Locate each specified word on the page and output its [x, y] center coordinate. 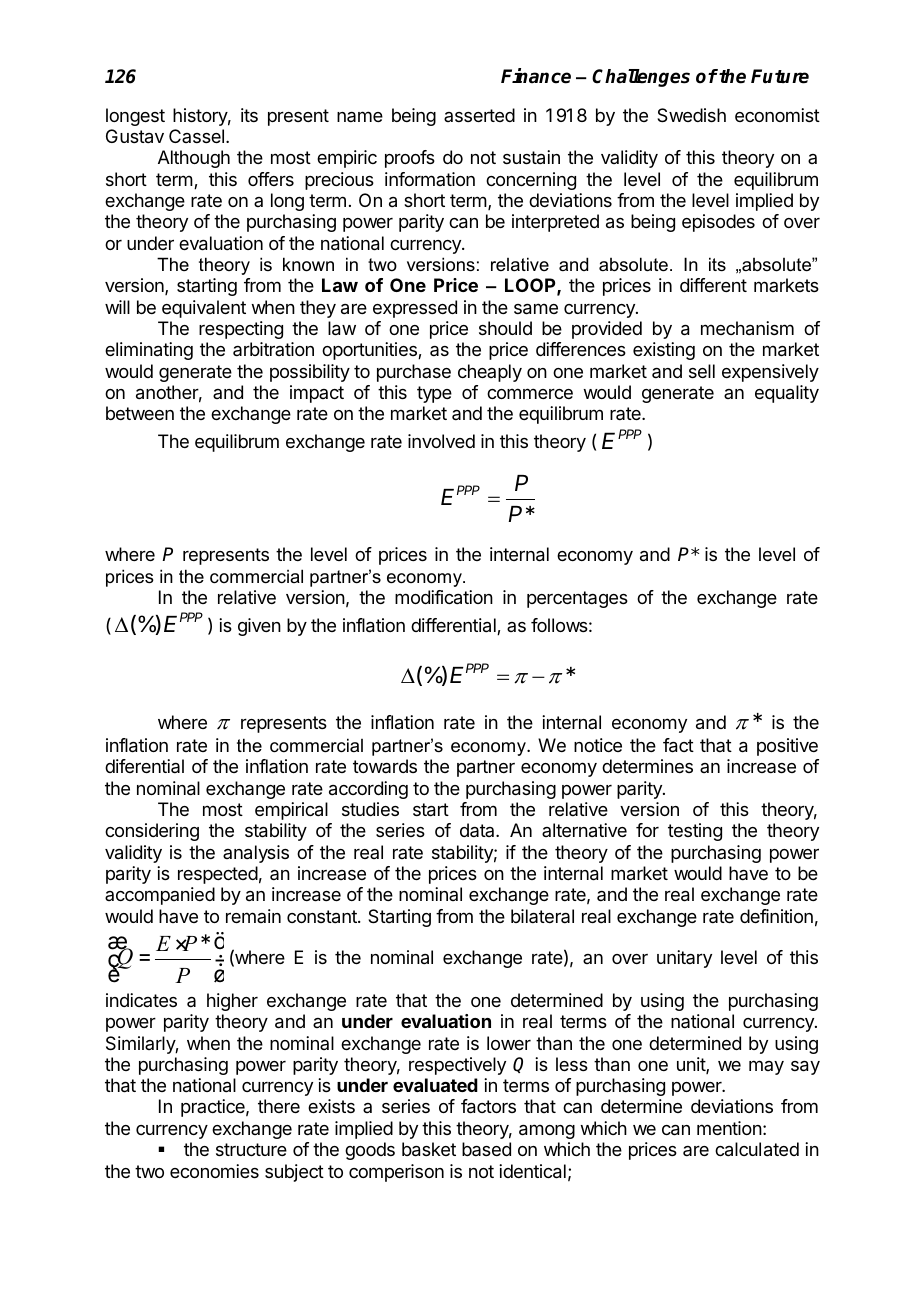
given [259, 627]
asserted [479, 115]
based [486, 1149]
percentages [577, 599]
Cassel [196, 136]
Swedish [691, 115]
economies [214, 1171]
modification [444, 597]
